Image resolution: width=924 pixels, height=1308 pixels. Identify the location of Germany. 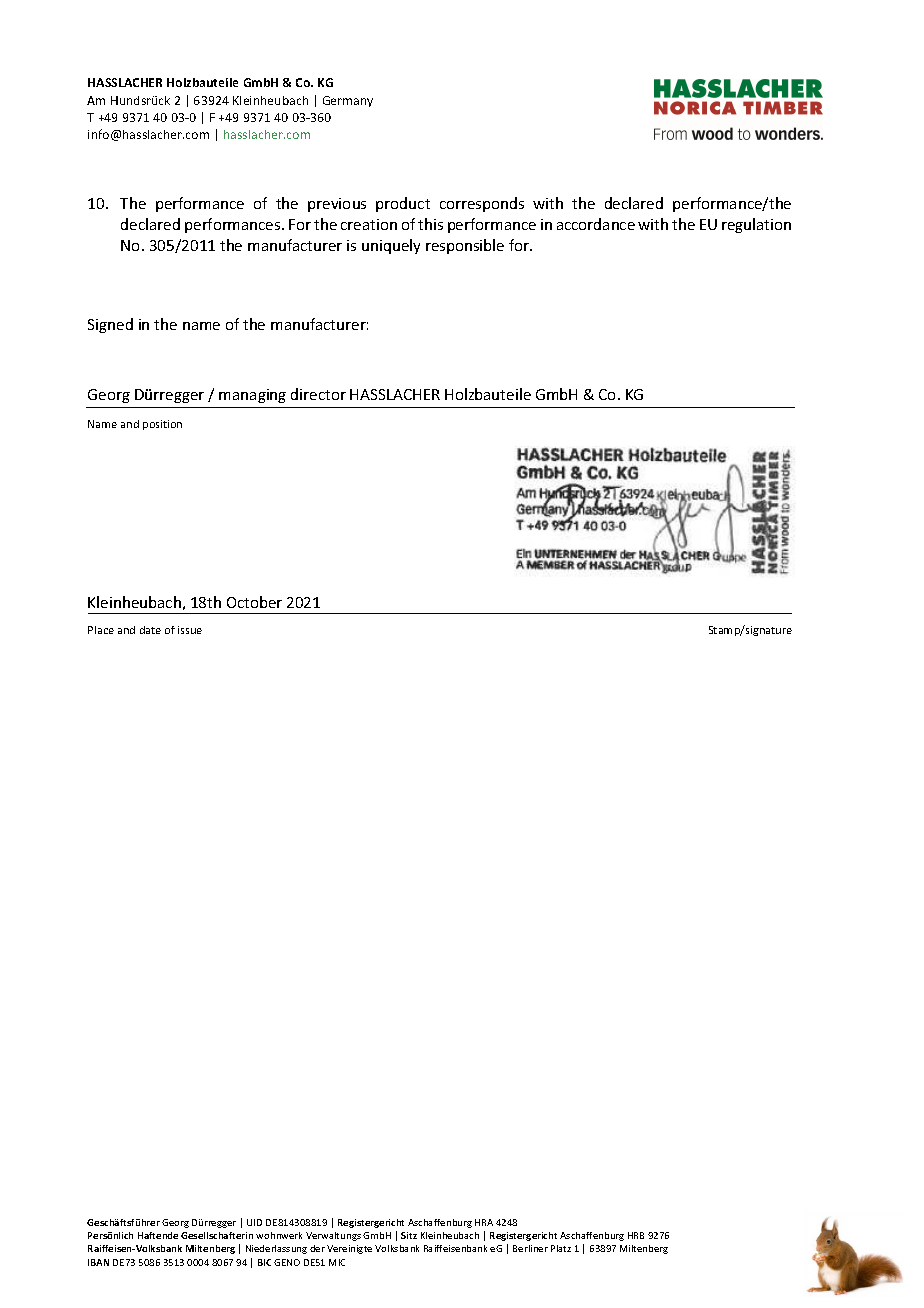
(348, 101).
